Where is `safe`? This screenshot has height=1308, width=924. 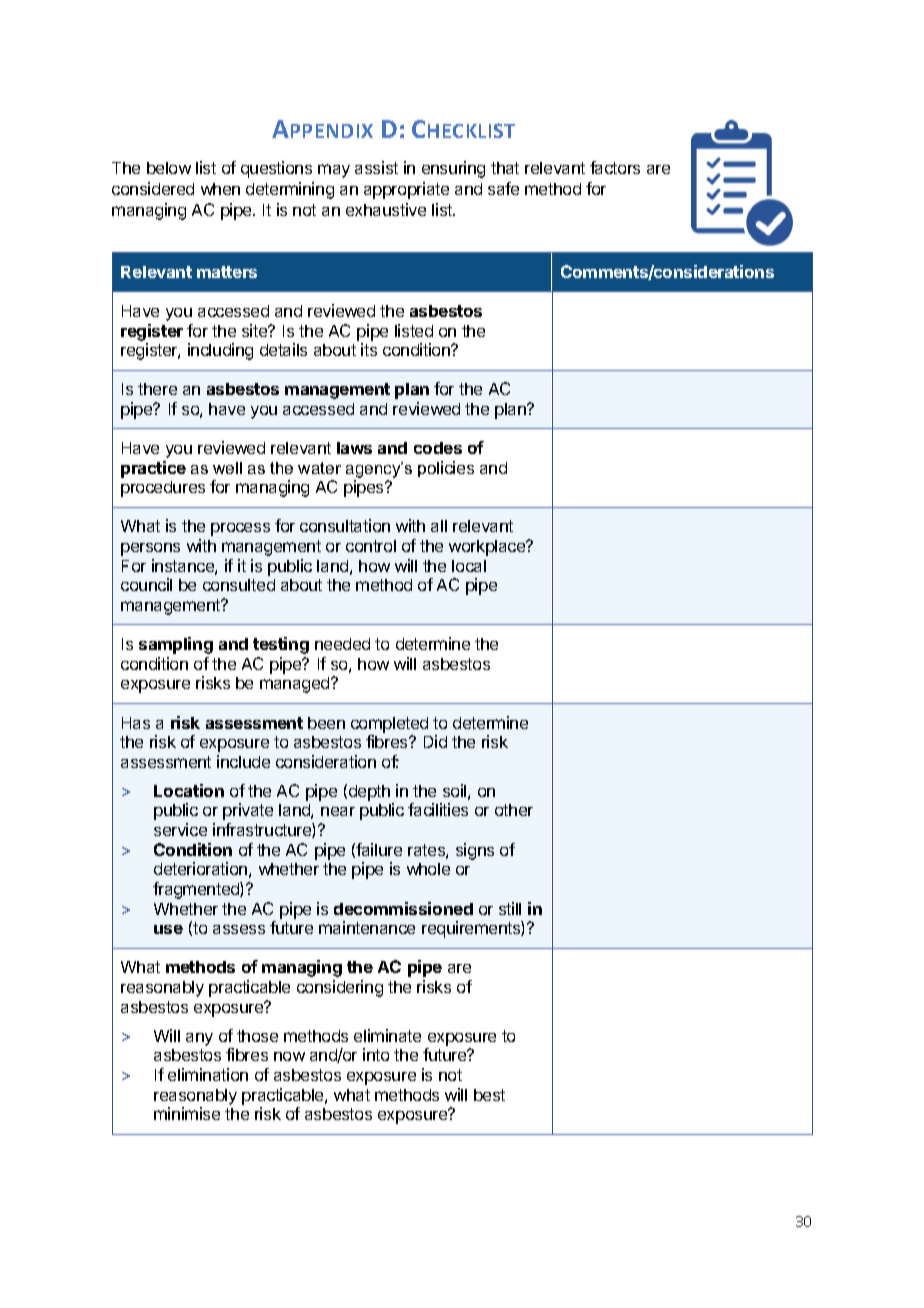 safe is located at coordinates (503, 188).
